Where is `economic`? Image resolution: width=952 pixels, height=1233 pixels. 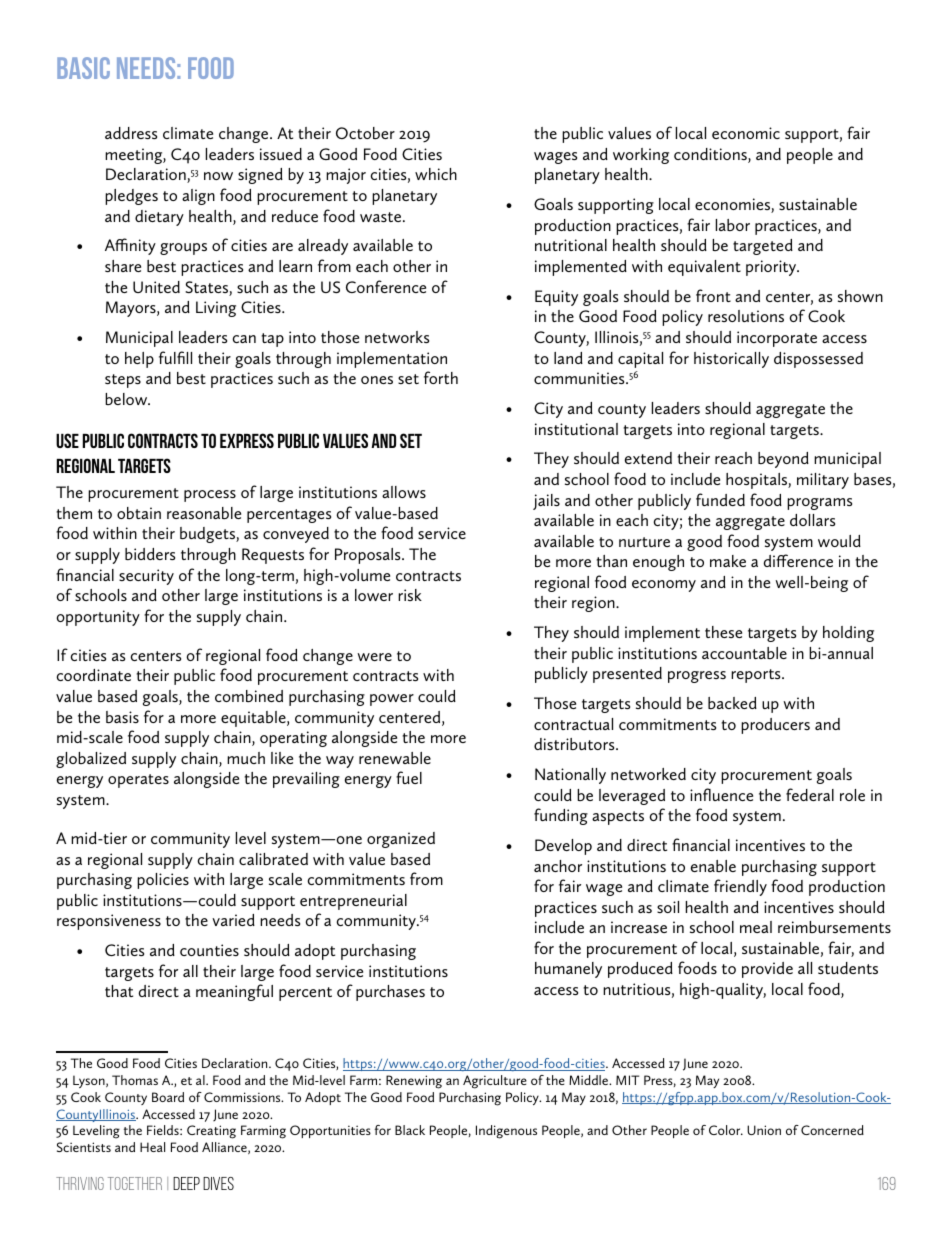 economic is located at coordinates (746, 133).
